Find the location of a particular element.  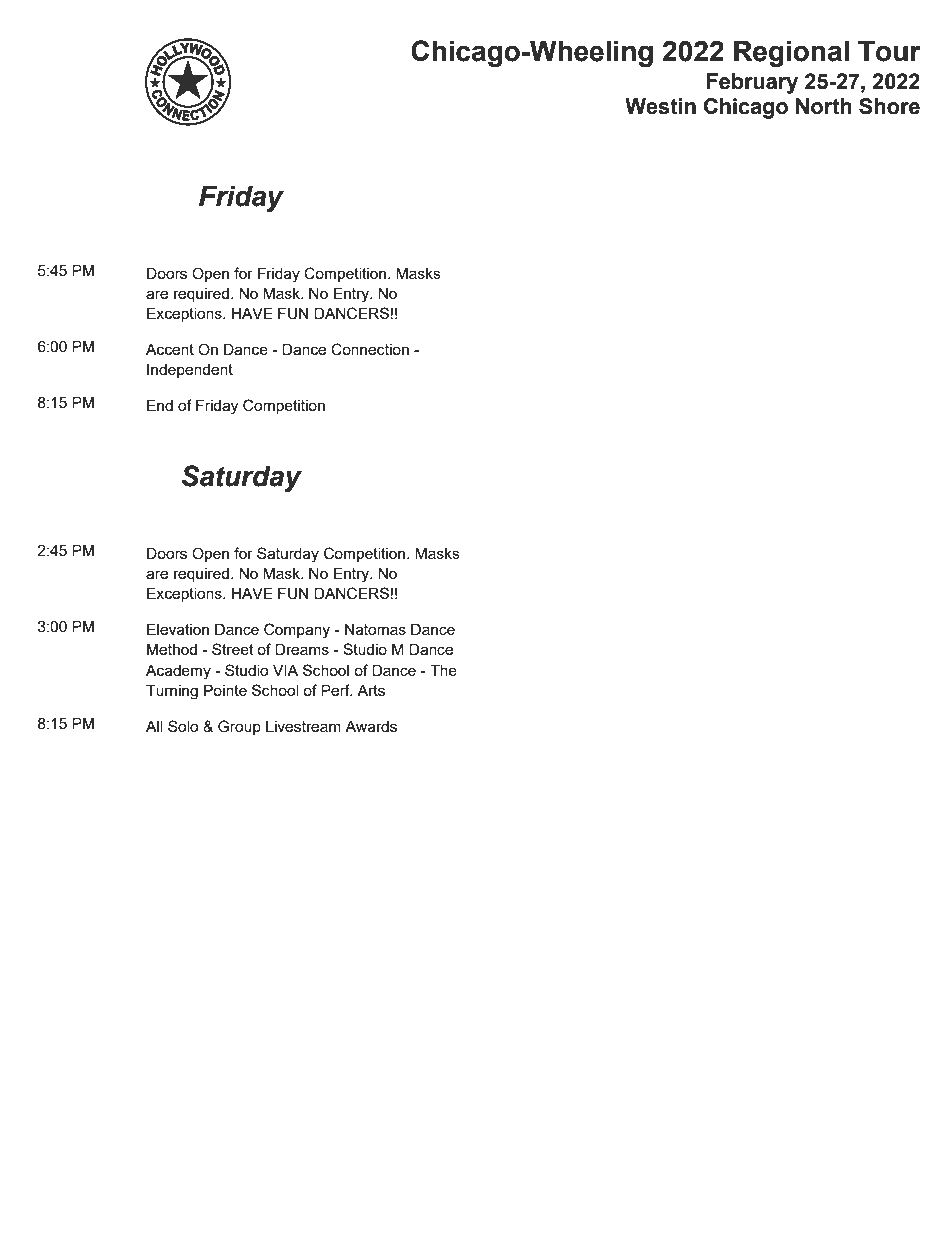

Accent is located at coordinates (170, 349).
